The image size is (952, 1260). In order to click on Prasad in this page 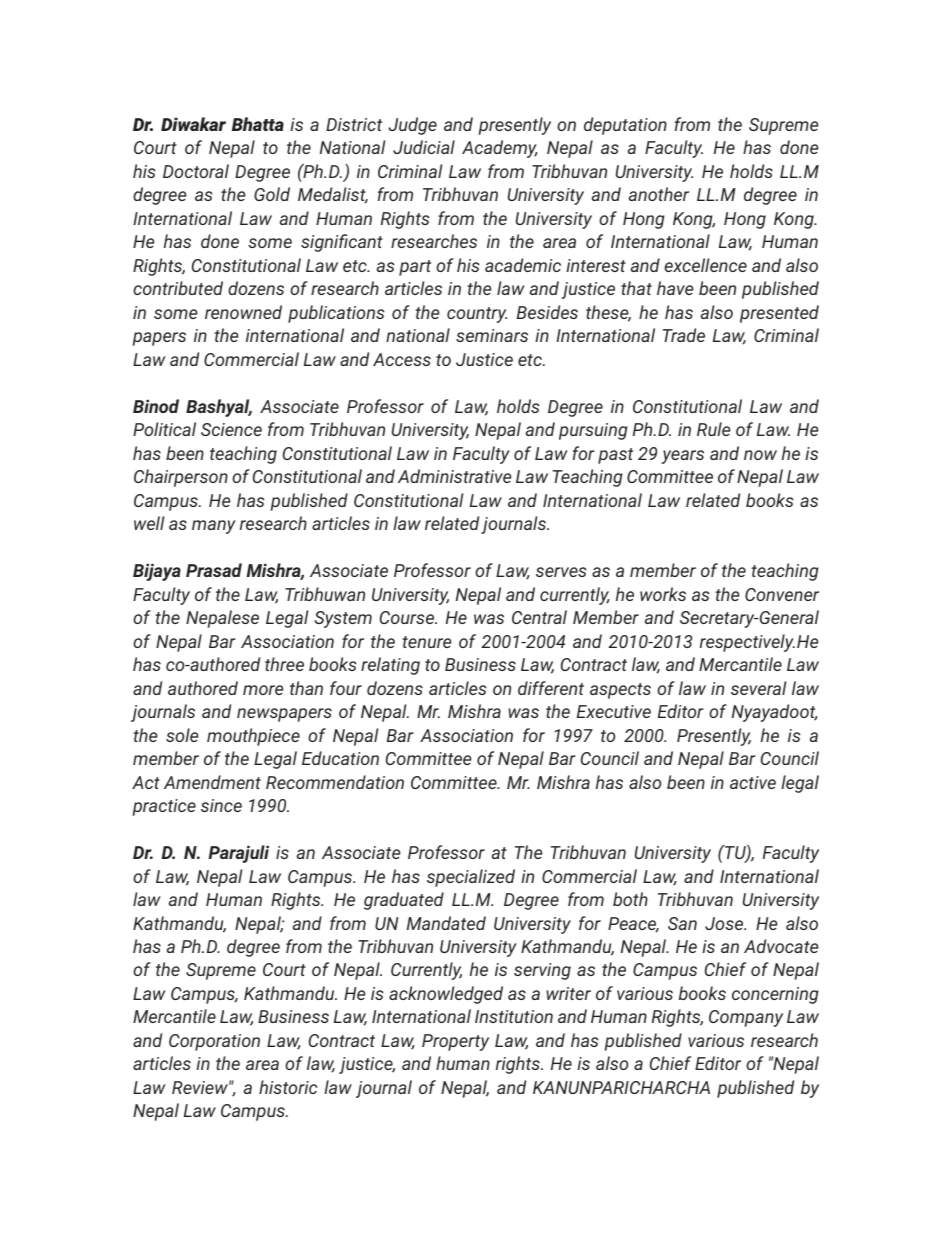, I will do `click(214, 570)`.
